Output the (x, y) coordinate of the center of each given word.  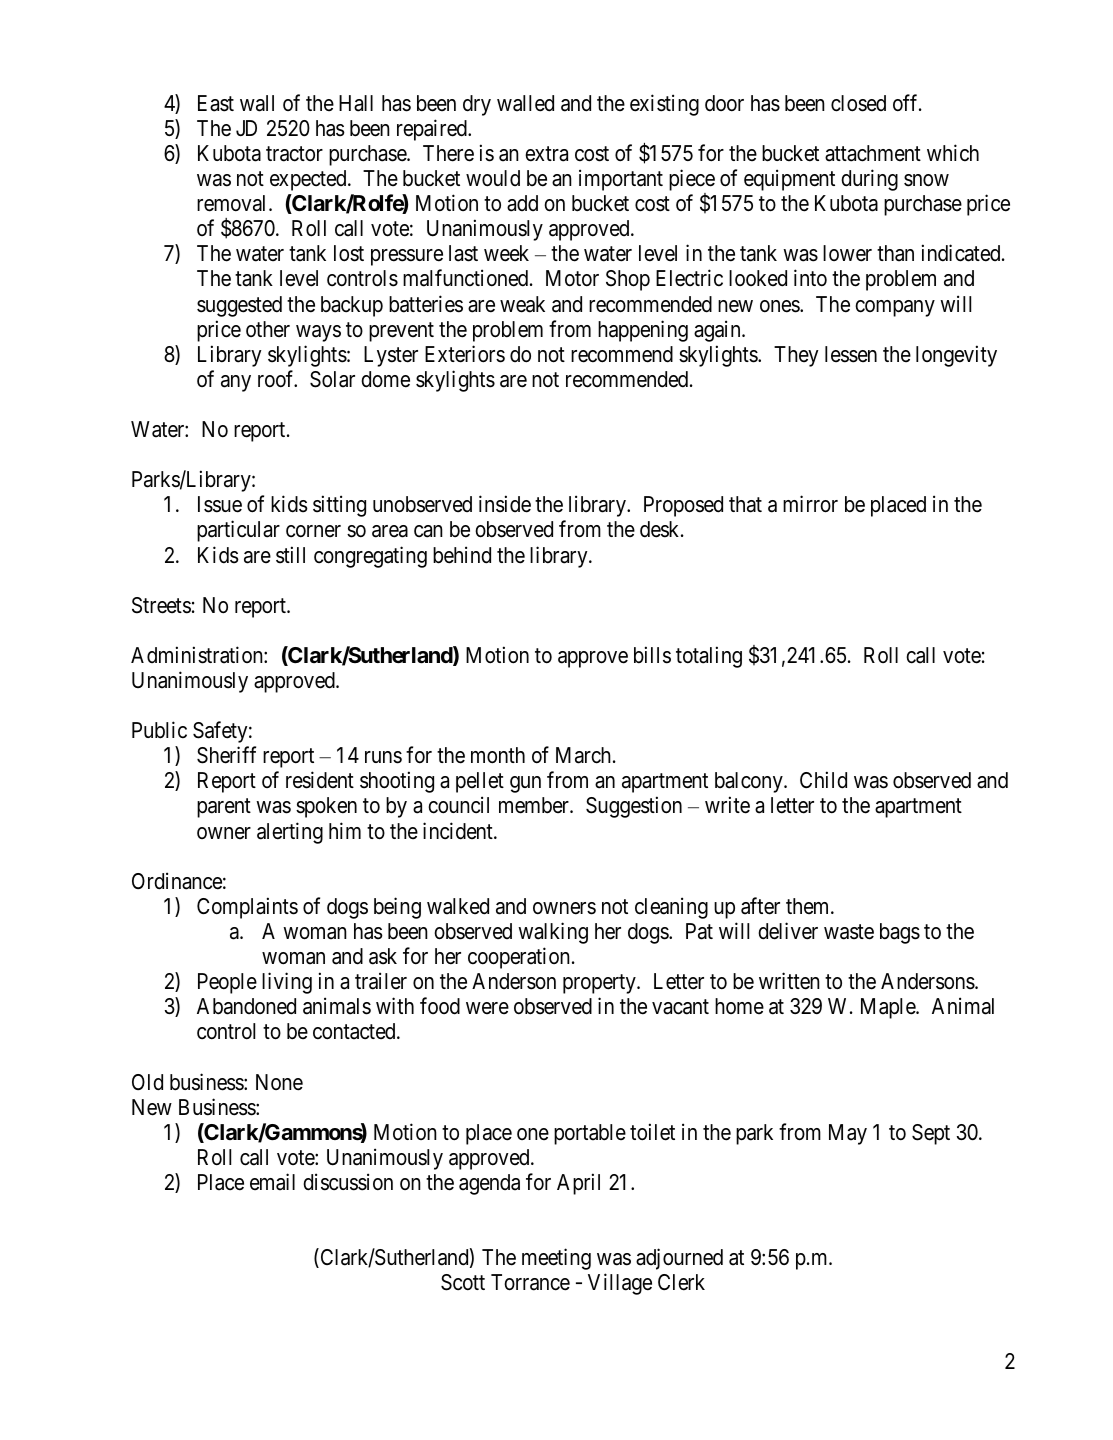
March (585, 755)
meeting (556, 1259)
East (216, 103)
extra (546, 154)
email (272, 1182)
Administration (198, 655)
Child (823, 780)
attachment (873, 153)
